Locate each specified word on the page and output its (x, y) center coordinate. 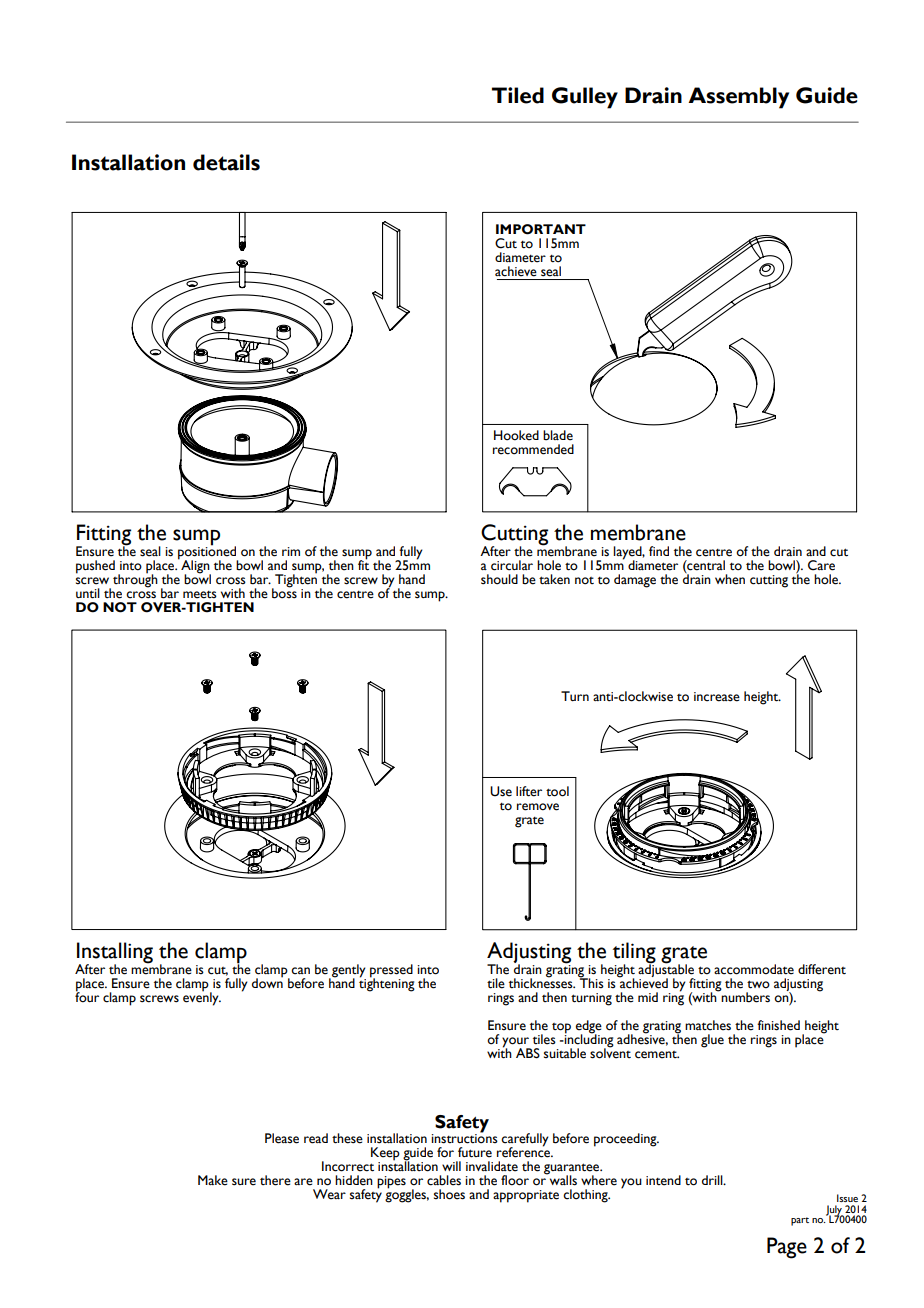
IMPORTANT (541, 229)
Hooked (516, 435)
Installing (115, 954)
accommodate (754, 969)
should (499, 579)
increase (717, 697)
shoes (449, 1194)
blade (558, 435)
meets (200, 595)
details (226, 162)
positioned (208, 553)
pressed (391, 972)
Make (213, 1180)
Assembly (738, 98)
